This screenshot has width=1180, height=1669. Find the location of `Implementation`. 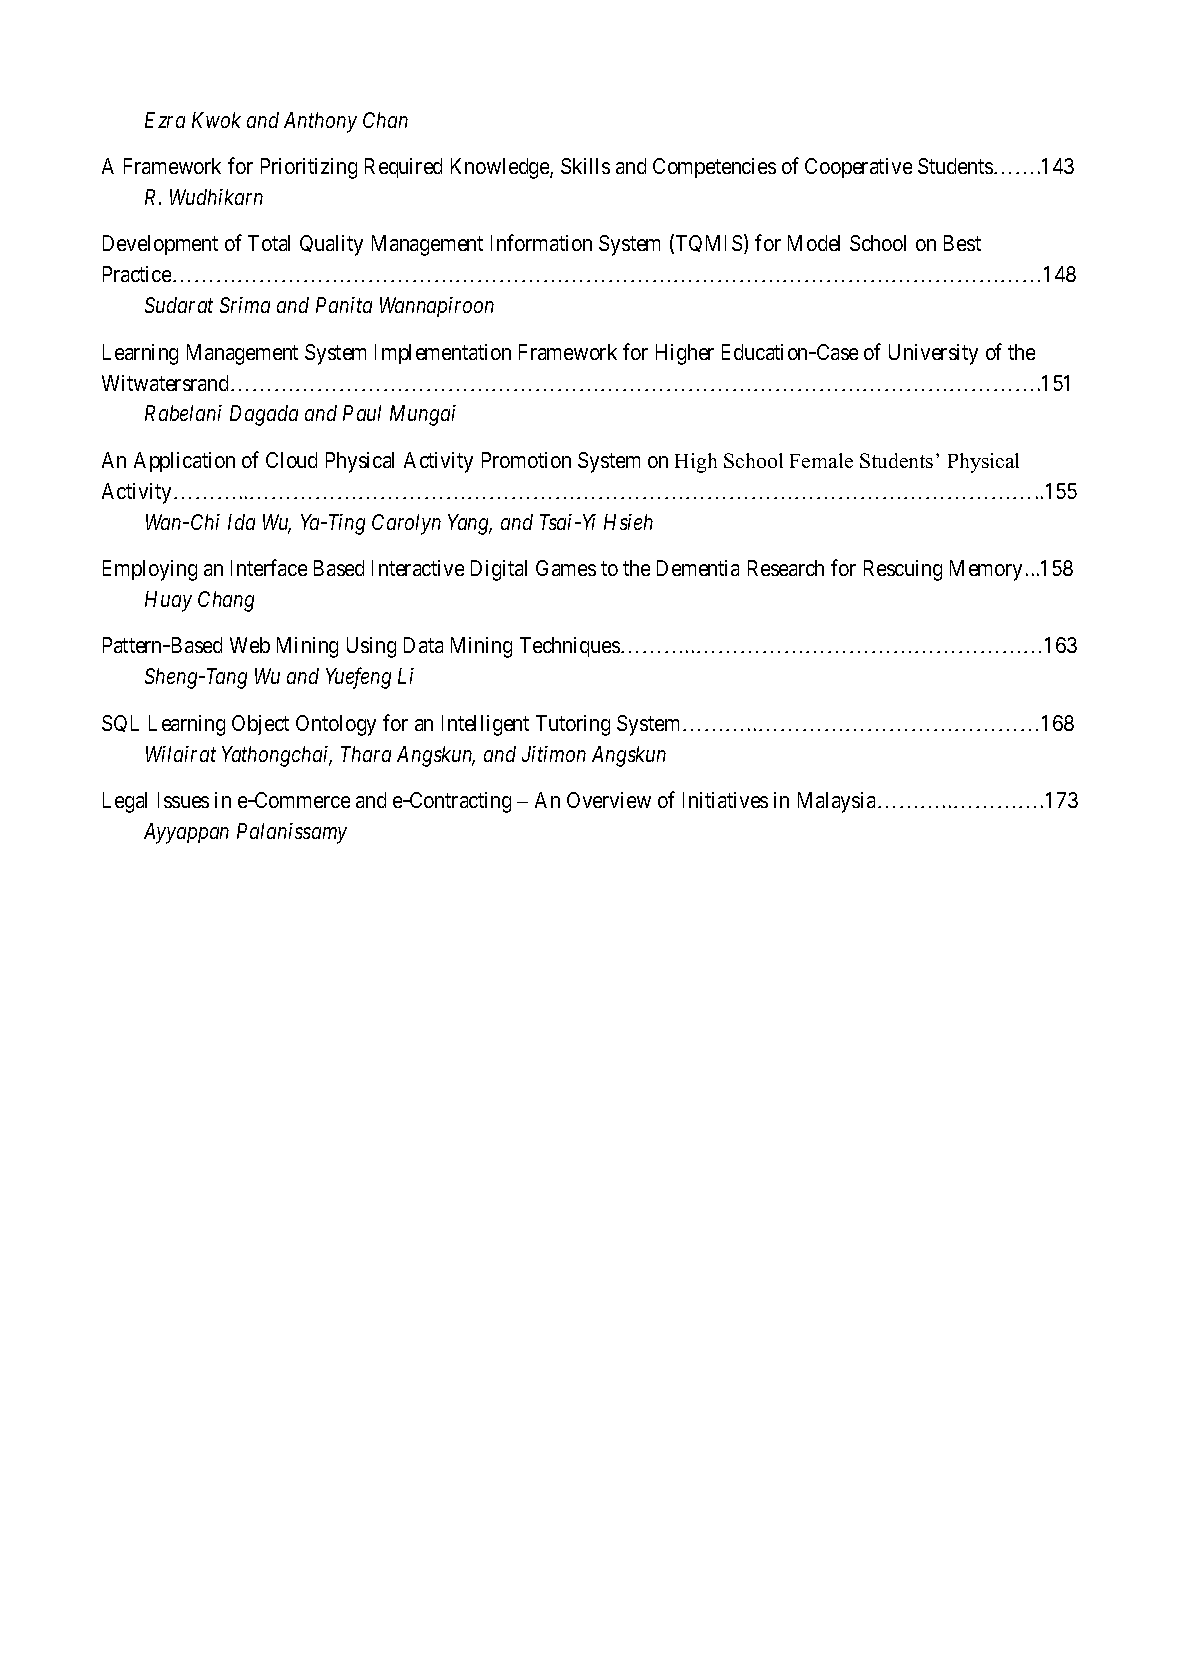

Implementation is located at coordinates (443, 354).
